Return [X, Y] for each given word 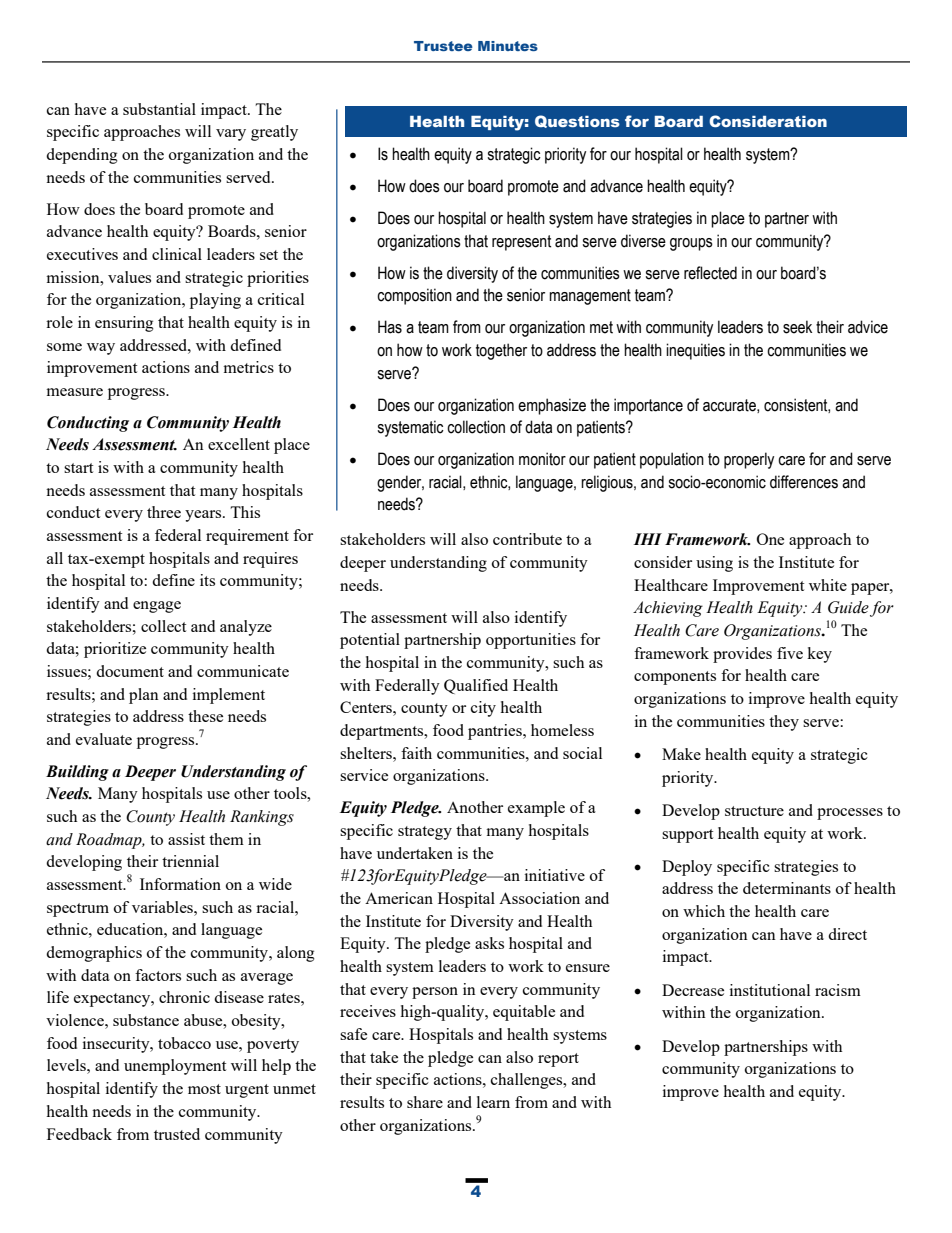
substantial [159, 109]
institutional [770, 990]
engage [157, 607]
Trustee [443, 46]
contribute [527, 539]
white [828, 585]
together [501, 351]
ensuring [124, 324]
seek [797, 327]
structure [754, 811]
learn [493, 1102]
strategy [425, 833]
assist [186, 839]
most [204, 1089]
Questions [577, 121]
